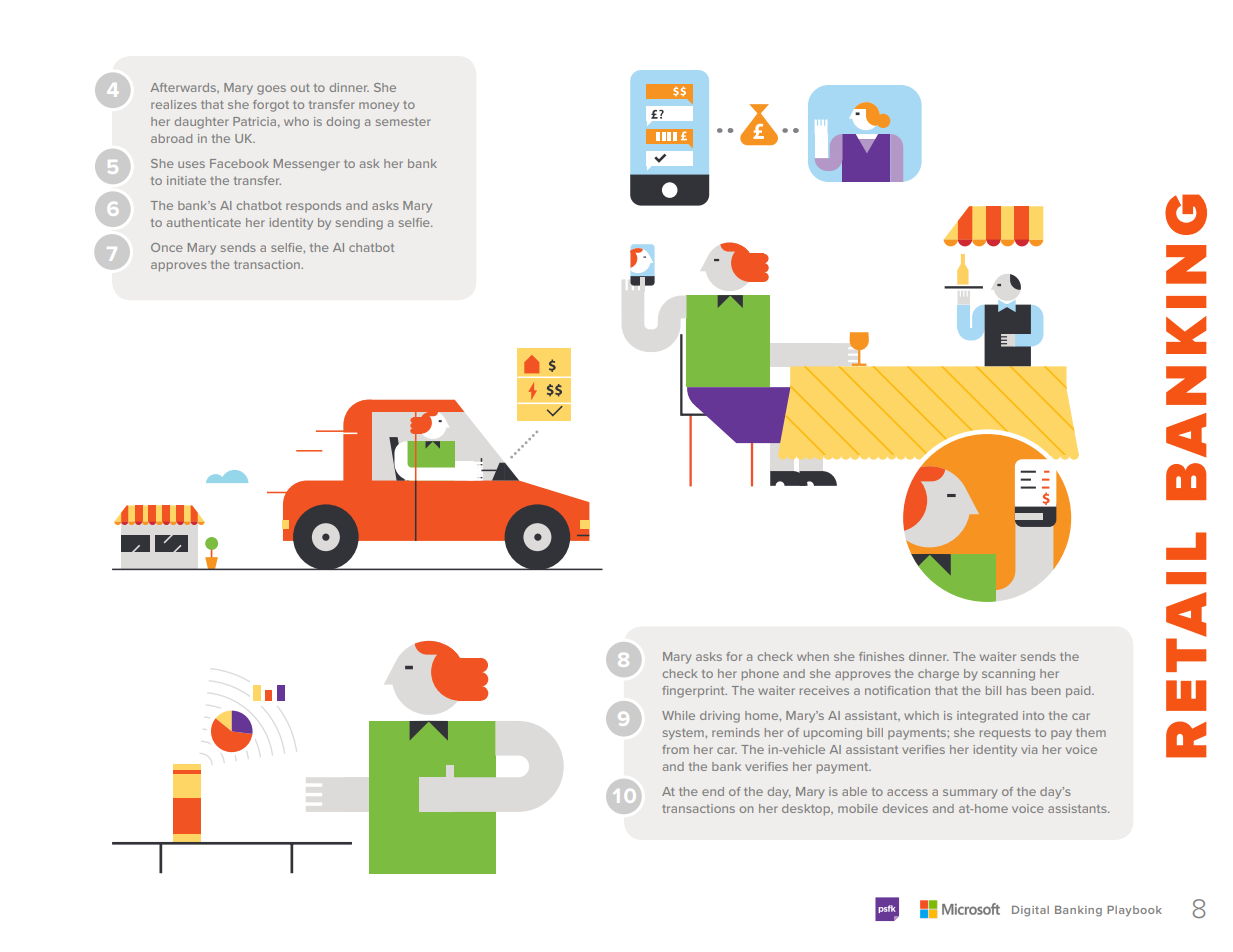 This screenshot has height=952, width=1233. What do you see at coordinates (807, 809) in the screenshot?
I see `desktop` at bounding box center [807, 809].
